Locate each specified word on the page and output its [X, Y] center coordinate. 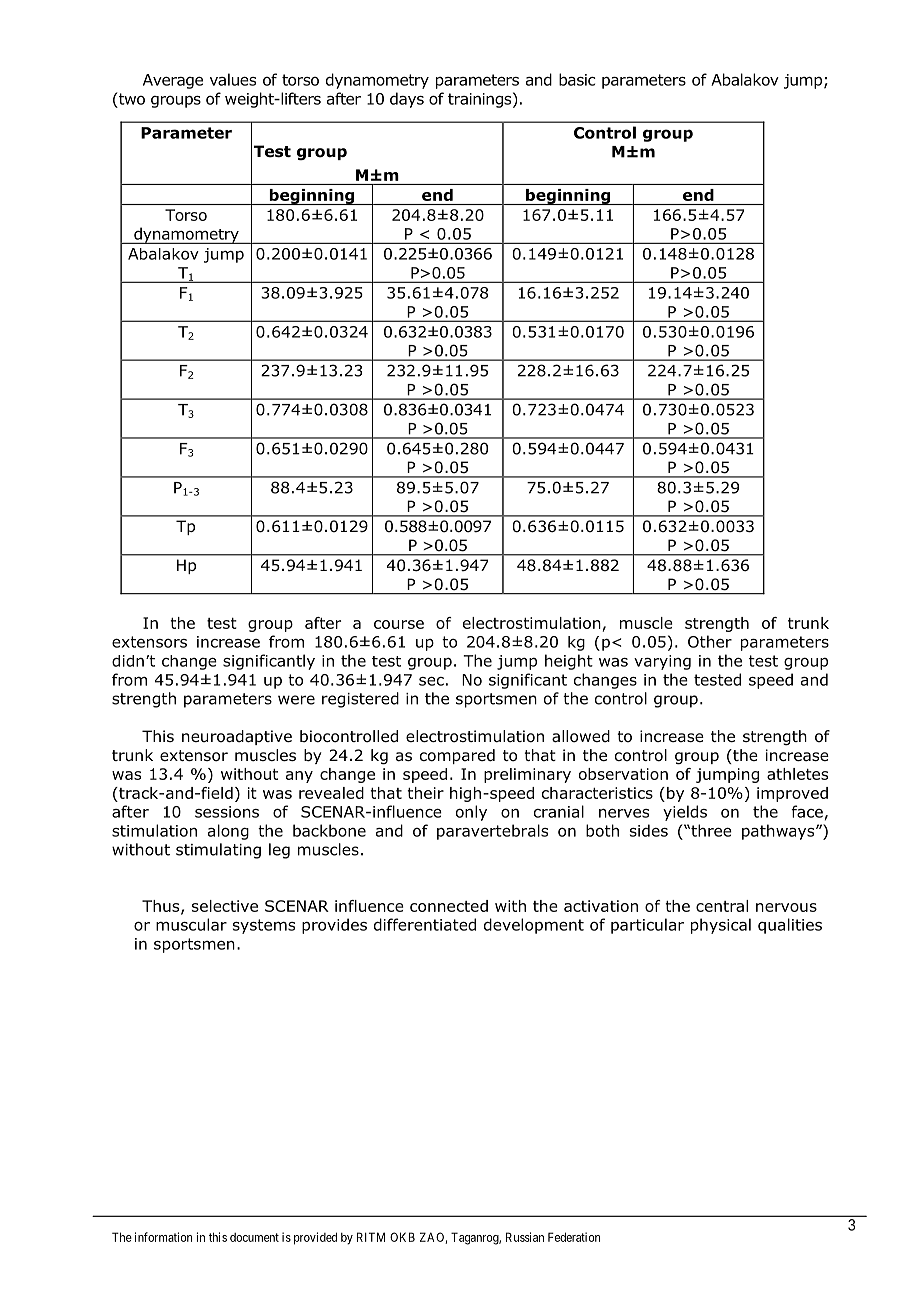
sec [431, 681]
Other [710, 641]
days [407, 100]
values [233, 79]
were [296, 700]
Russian [525, 1237]
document [254, 1237]
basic [577, 79]
